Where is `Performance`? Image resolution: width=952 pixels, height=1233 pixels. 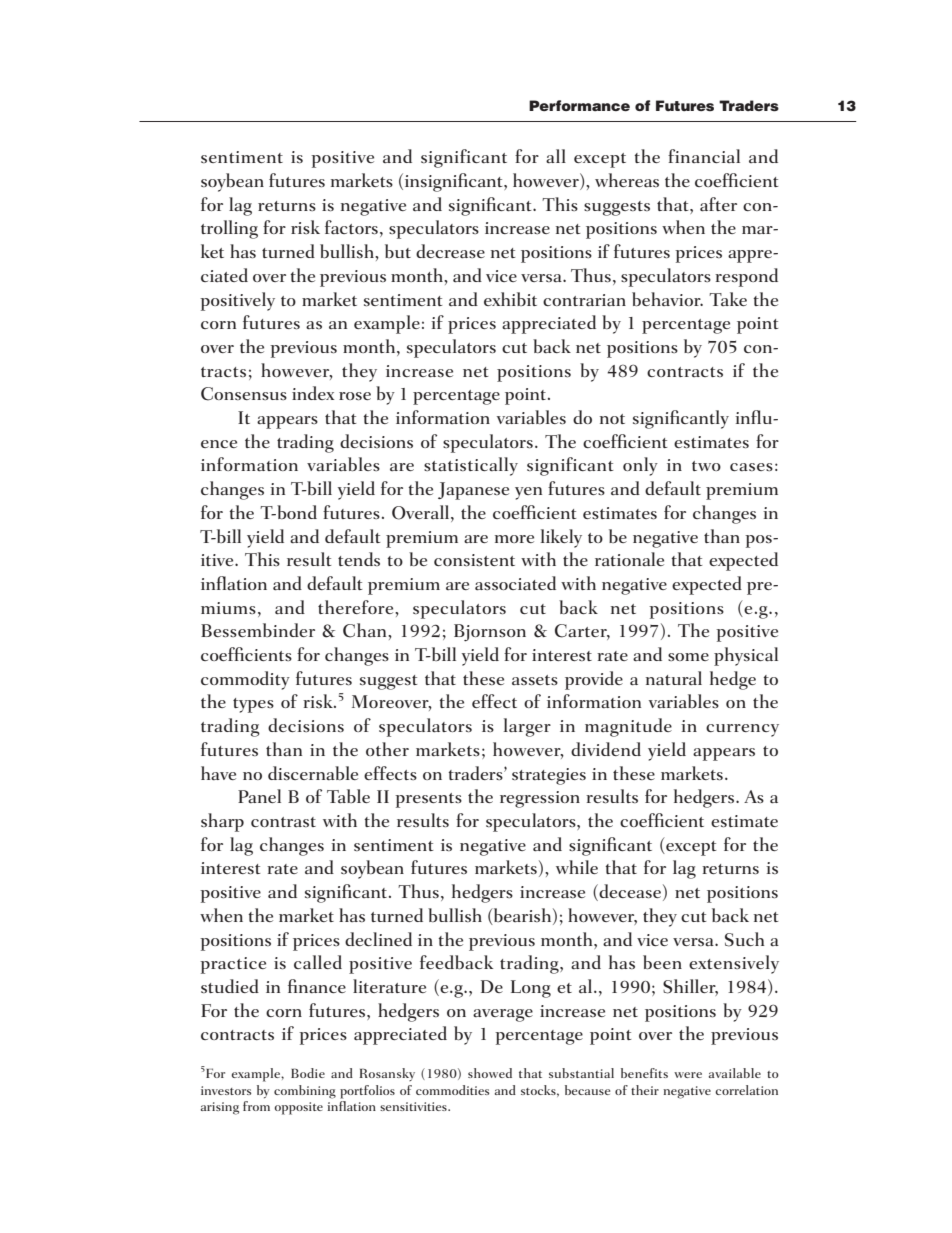 Performance is located at coordinates (579, 105).
